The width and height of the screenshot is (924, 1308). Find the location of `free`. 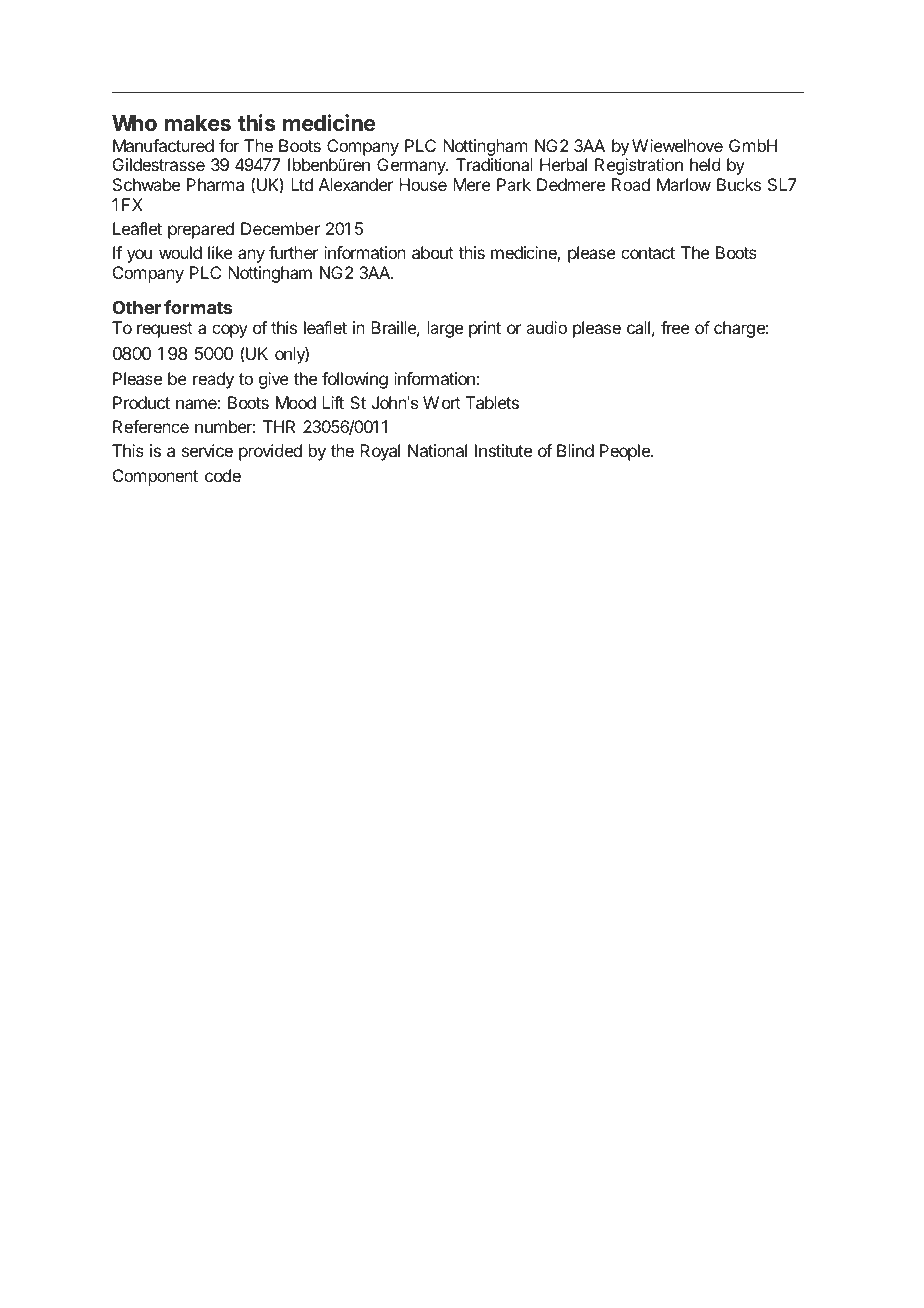

free is located at coordinates (675, 327).
